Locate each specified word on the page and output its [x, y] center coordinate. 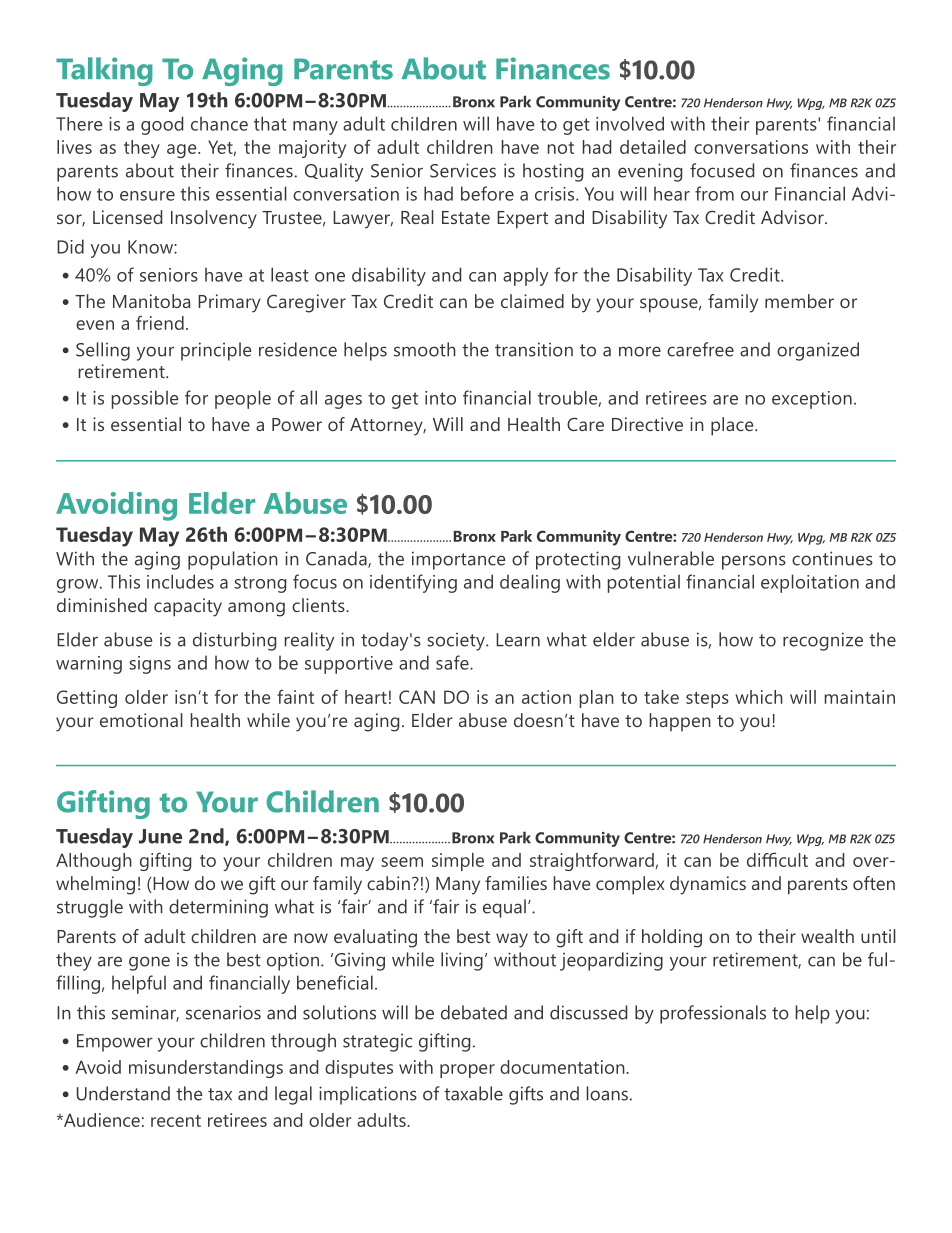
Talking [104, 71]
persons [754, 562]
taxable [473, 1093]
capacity [188, 607]
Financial [810, 193]
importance [459, 560]
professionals [713, 1014]
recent [176, 1121]
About [444, 68]
